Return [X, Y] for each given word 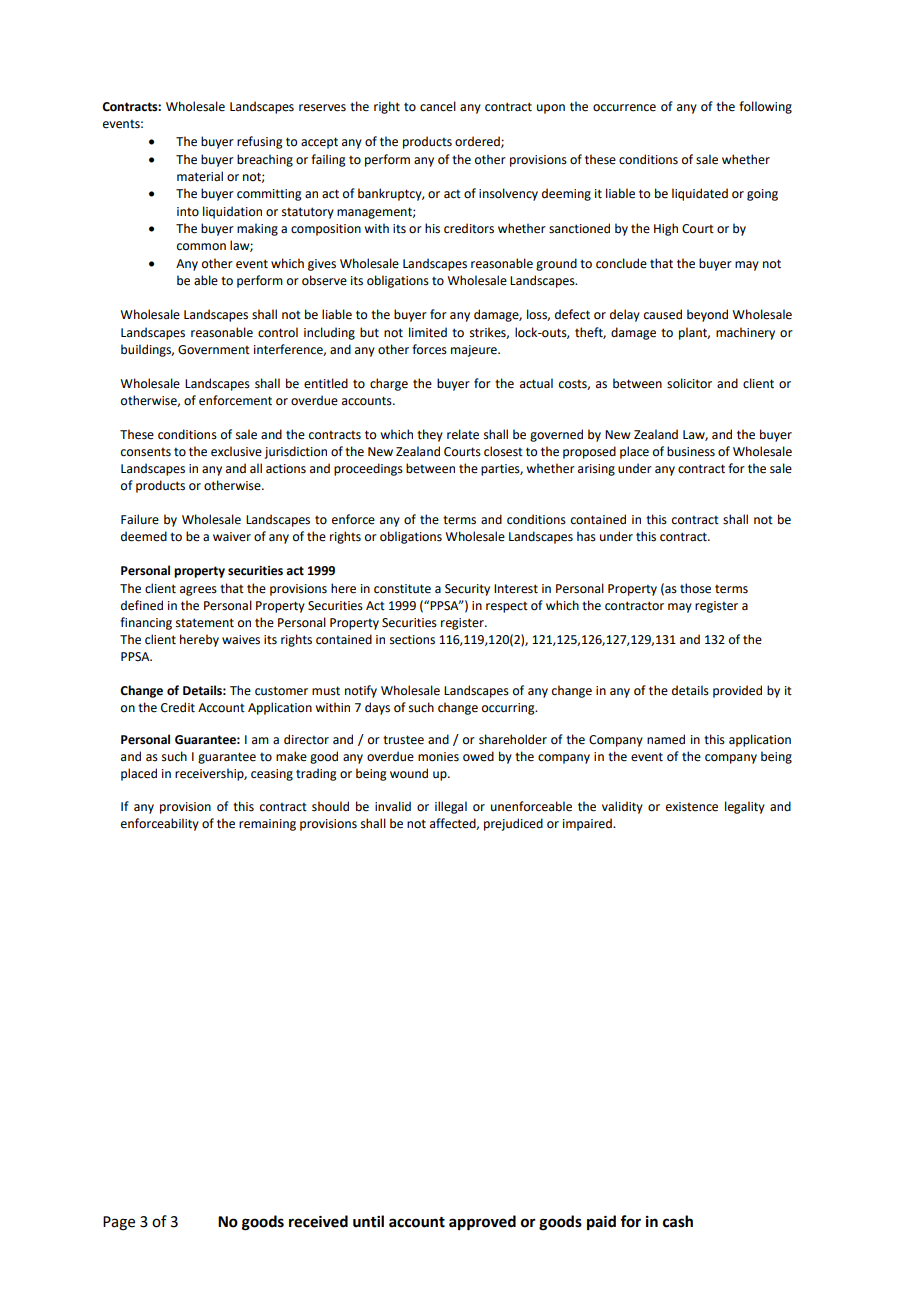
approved [482, 1223]
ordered [478, 142]
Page [119, 1223]
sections [412, 640]
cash [678, 1221]
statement [205, 623]
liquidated [700, 194]
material [200, 176]
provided [737, 691]
